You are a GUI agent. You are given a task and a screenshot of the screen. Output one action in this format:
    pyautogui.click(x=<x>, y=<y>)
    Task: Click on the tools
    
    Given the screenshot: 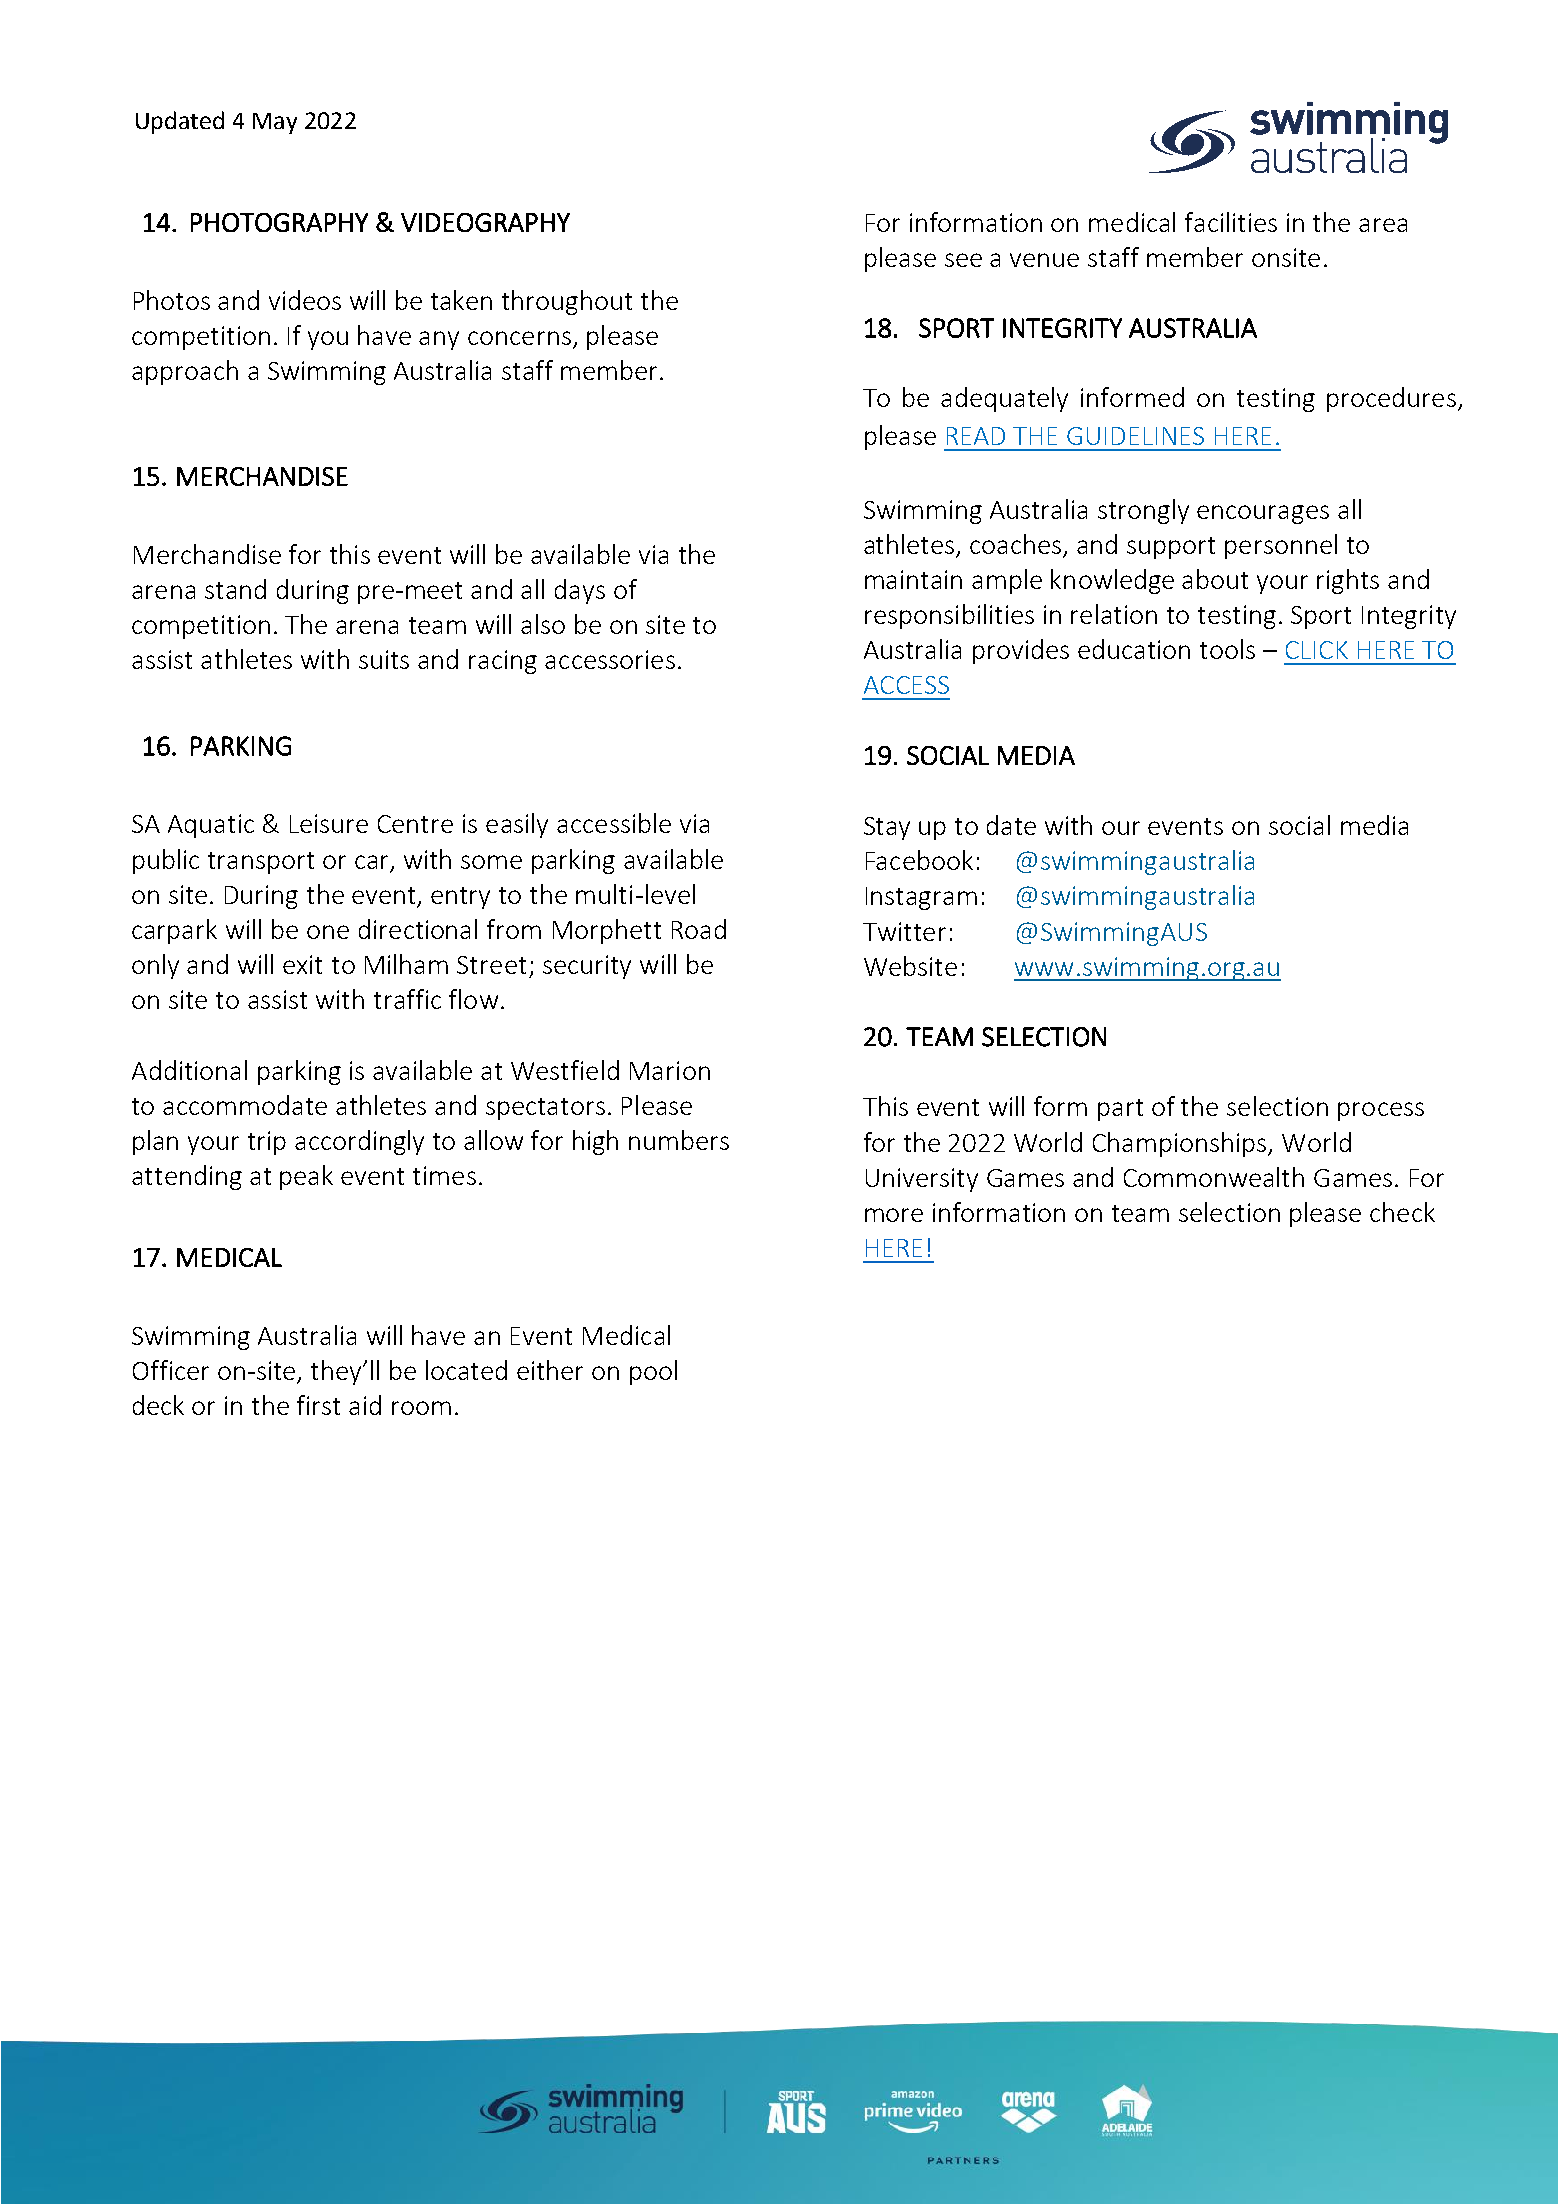 What is the action you would take?
    pyautogui.click(x=1227, y=649)
